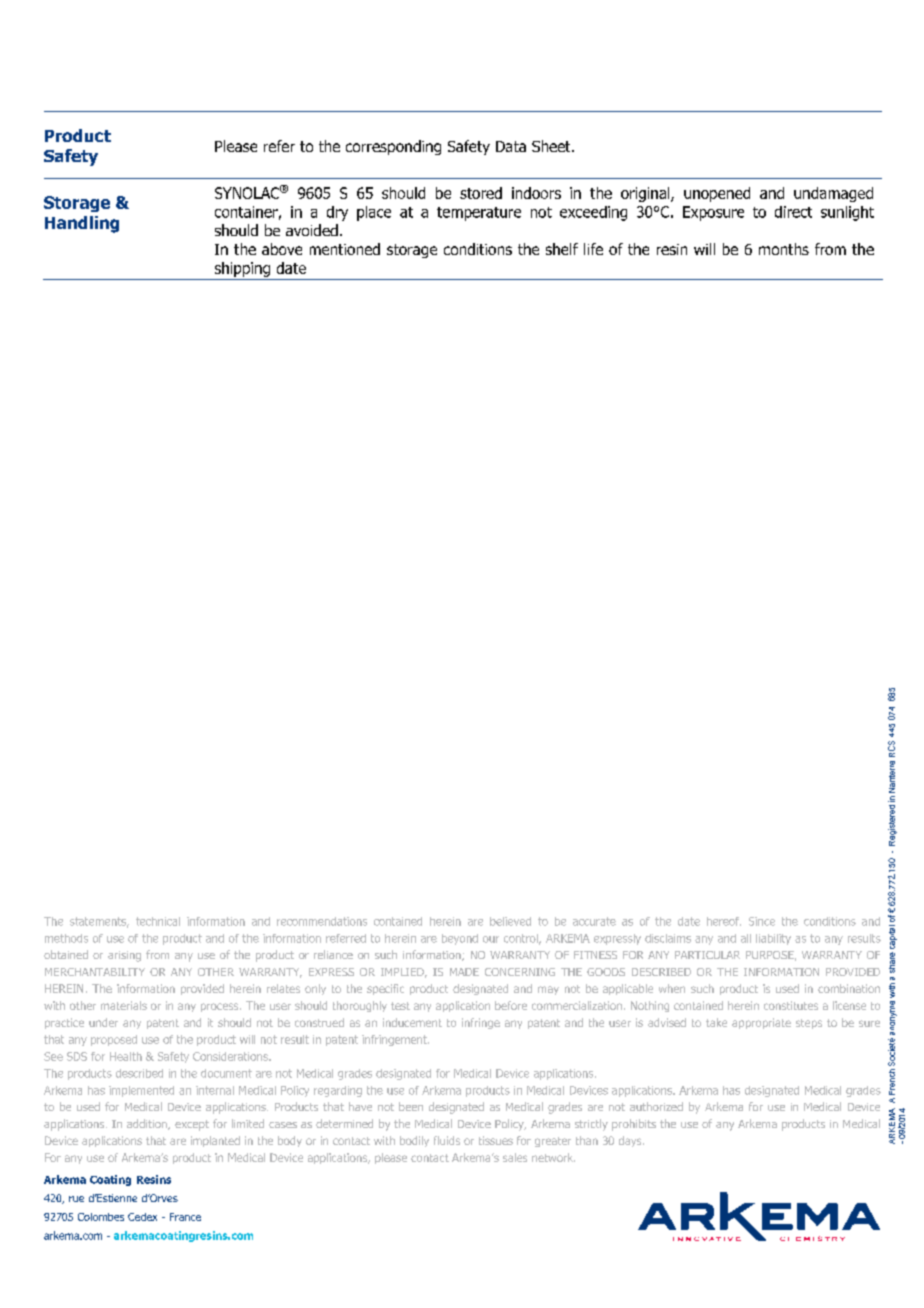  I want to click on unopened, so click(717, 194).
